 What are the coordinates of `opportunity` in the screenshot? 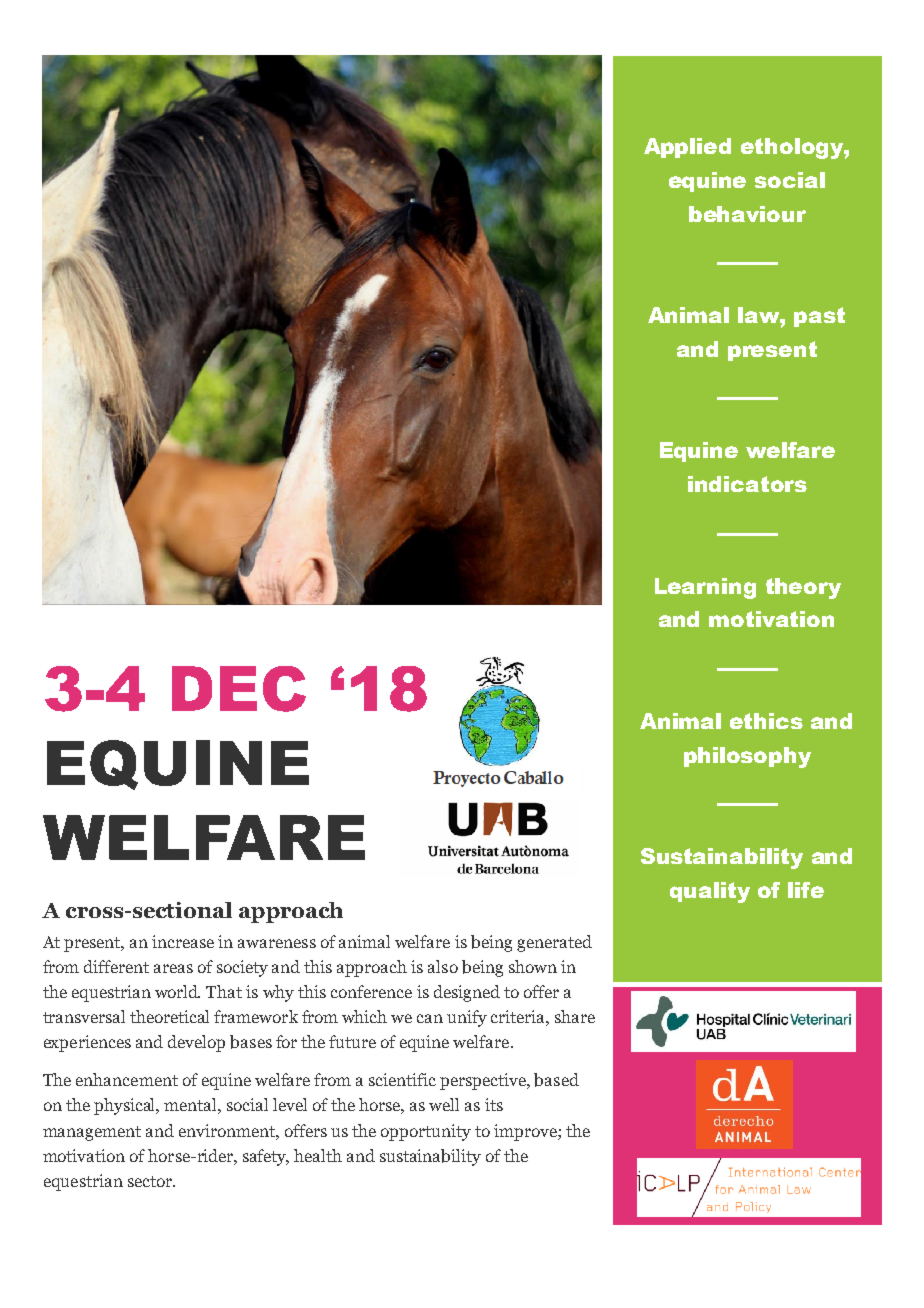 It's located at (426, 1132).
